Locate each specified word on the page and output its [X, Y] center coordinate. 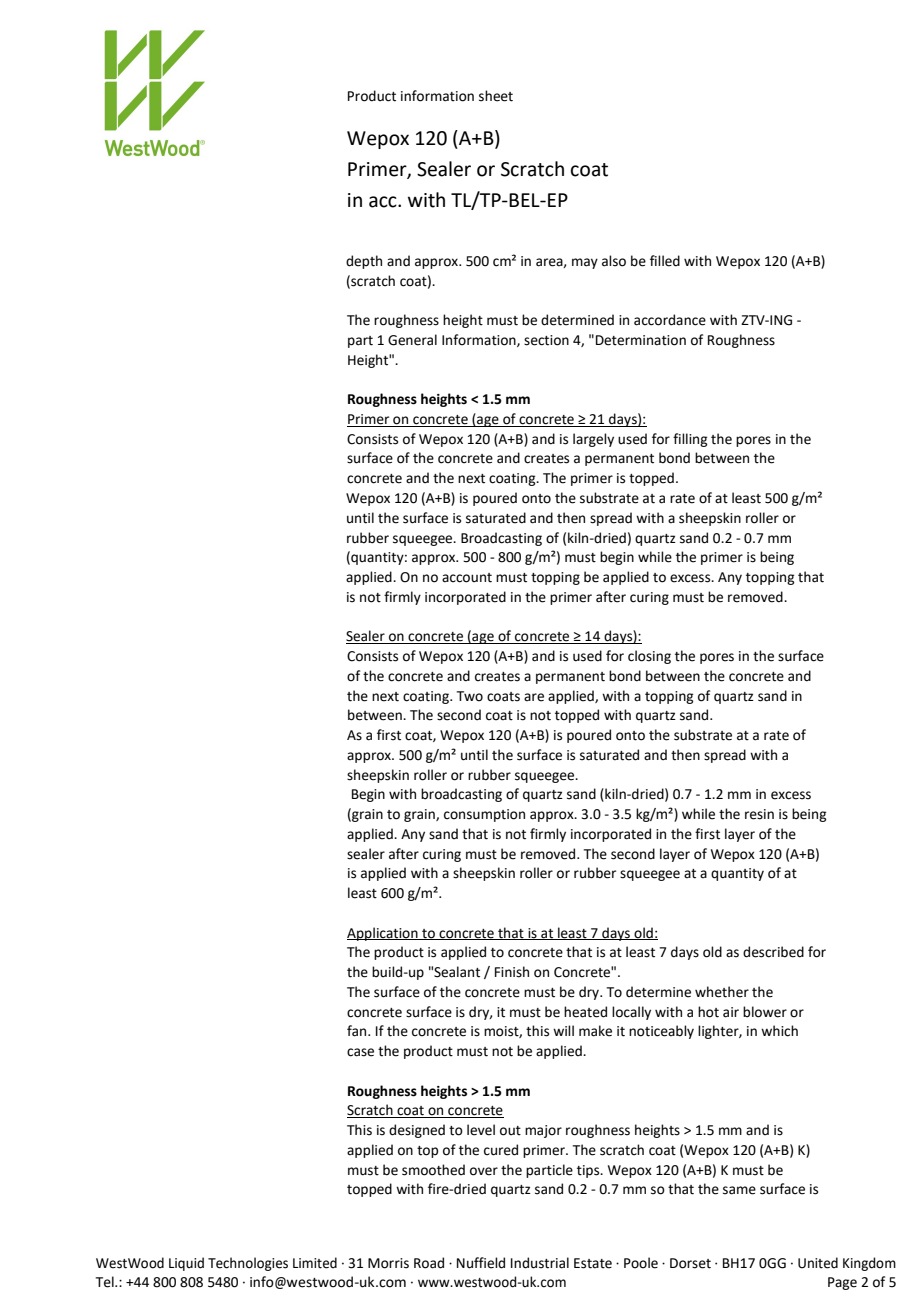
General [412, 340]
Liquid [186, 1264]
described [773, 952]
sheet [496, 96]
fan [358, 1031]
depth [364, 262]
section [546, 340]
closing [649, 657]
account [467, 578]
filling [690, 440]
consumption [484, 815]
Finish [512, 972]
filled [665, 261]
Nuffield [481, 1263]
